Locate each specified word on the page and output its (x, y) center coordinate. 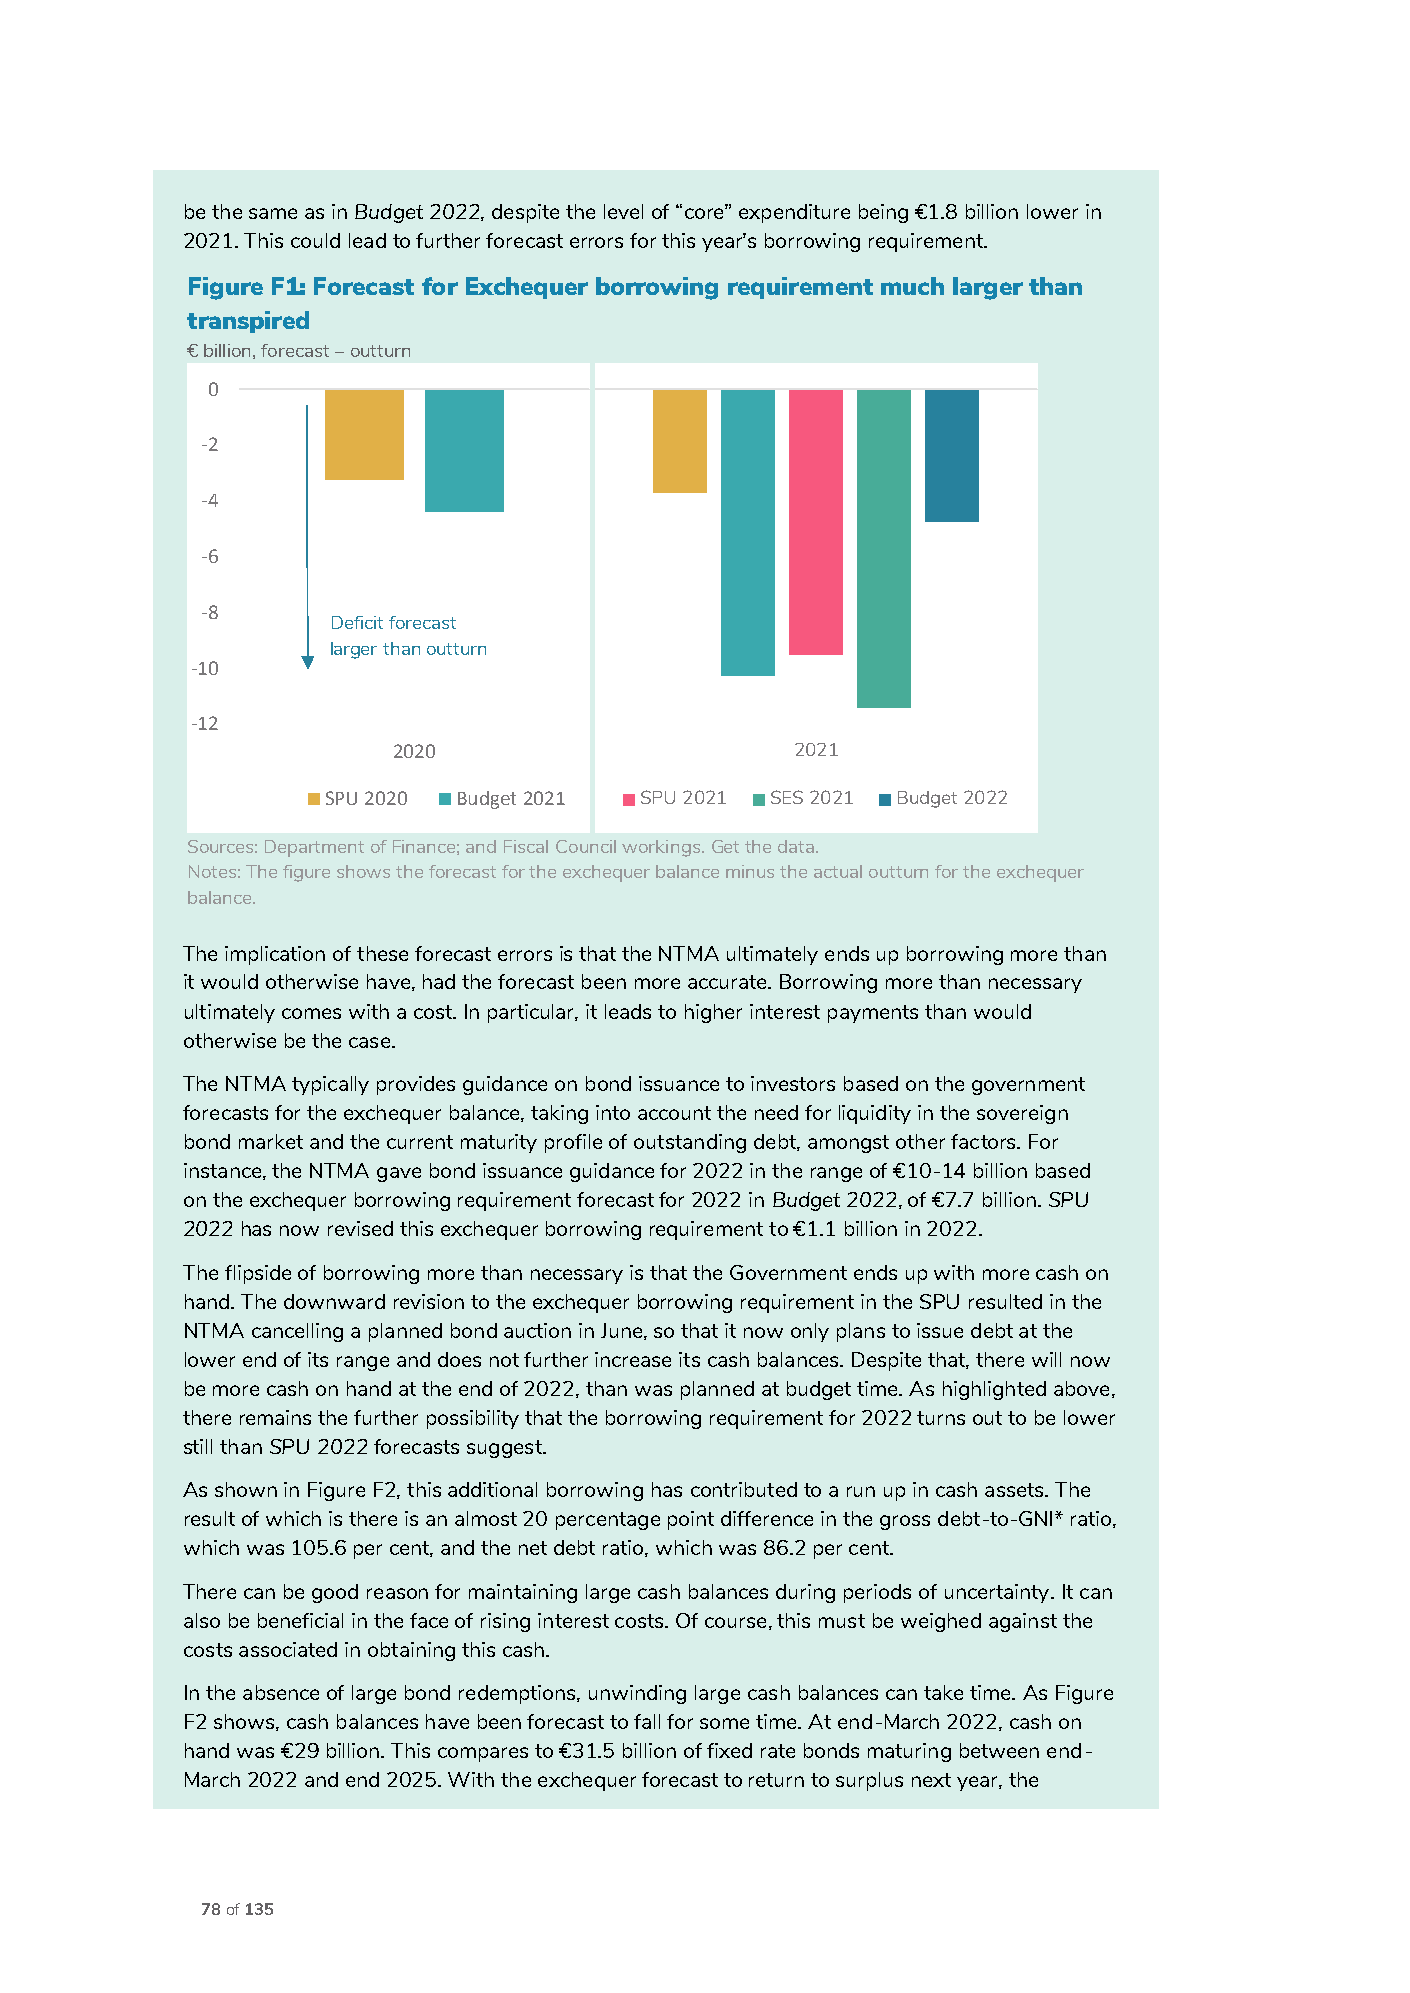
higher (713, 1013)
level (623, 211)
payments (873, 1014)
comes (311, 1013)
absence (281, 1692)
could (315, 240)
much (912, 286)
